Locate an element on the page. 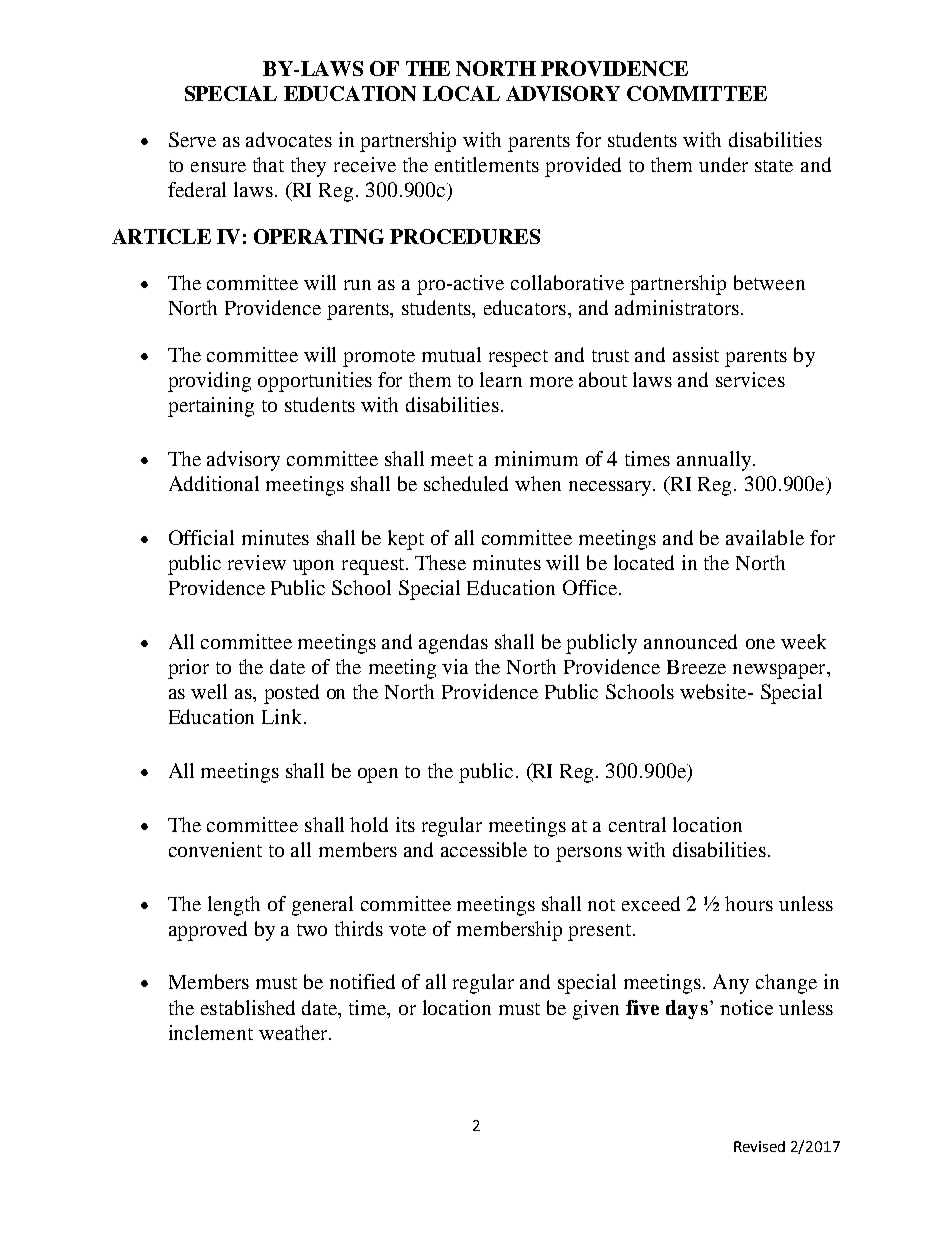 The height and width of the page is (1233, 952). under is located at coordinates (723, 164).
